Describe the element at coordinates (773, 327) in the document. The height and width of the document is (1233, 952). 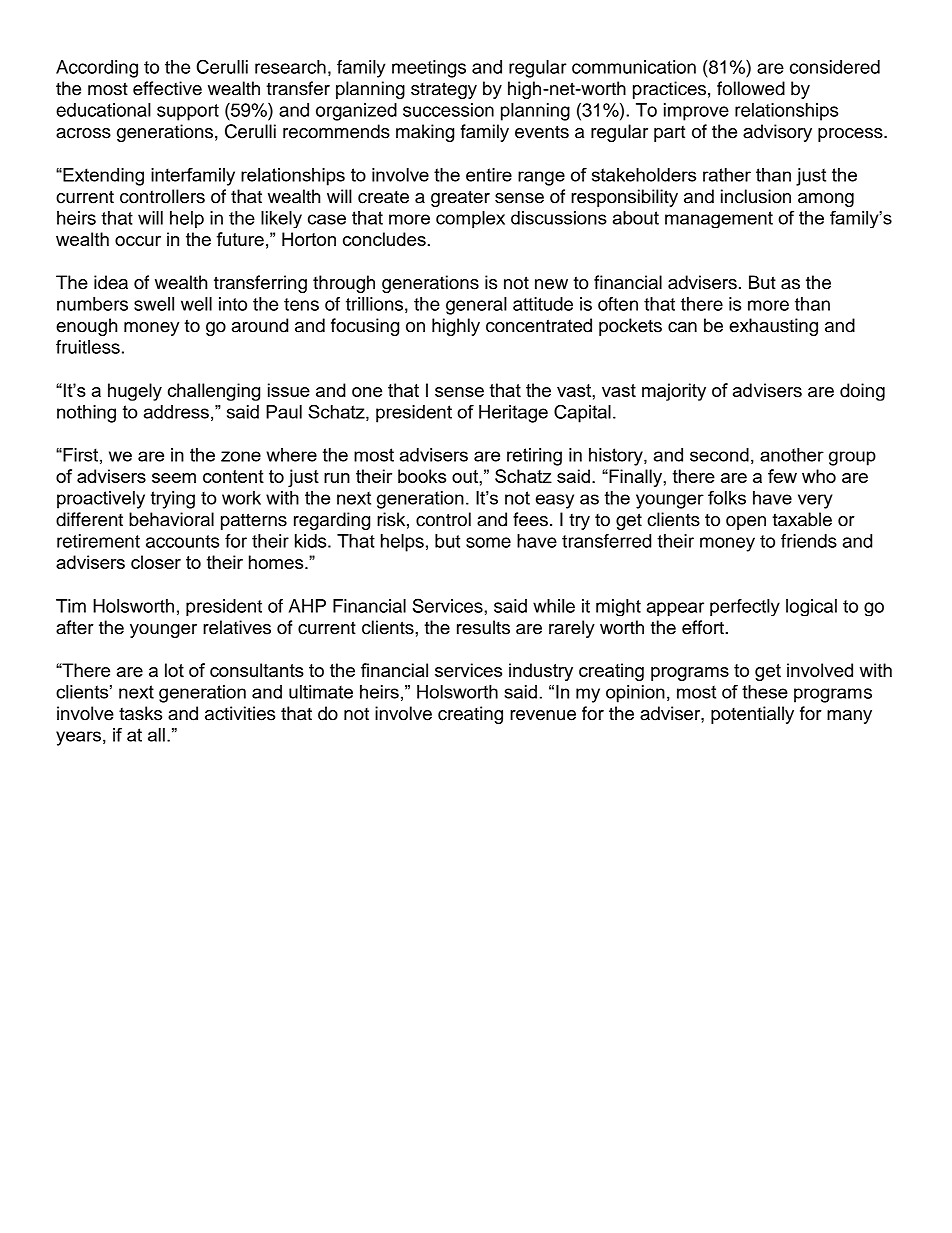
I see `exhausting` at that location.
